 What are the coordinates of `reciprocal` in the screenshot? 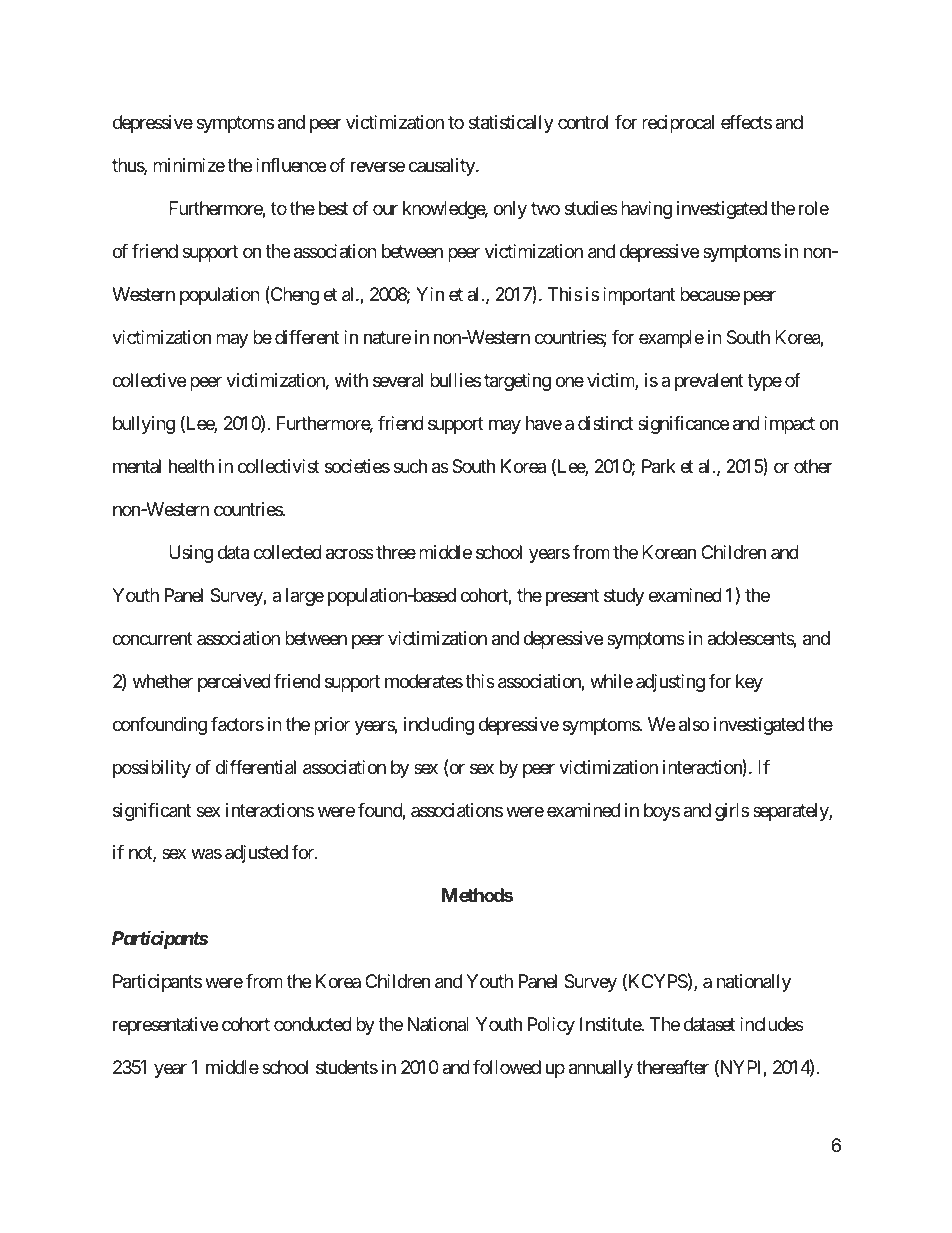 It's located at (678, 124).
